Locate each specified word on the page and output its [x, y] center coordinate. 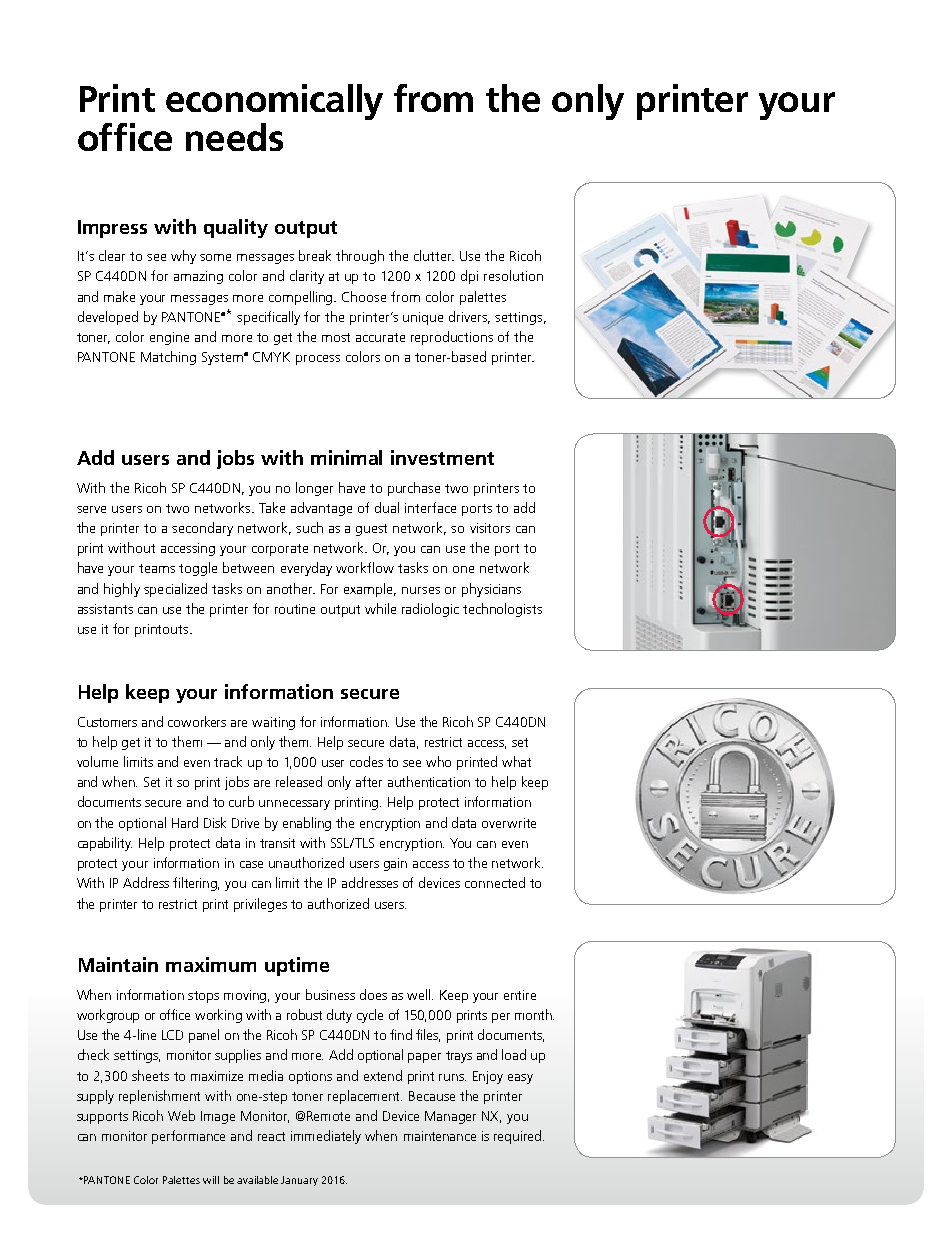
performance [188, 1137]
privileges [260, 905]
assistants [105, 609]
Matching [168, 358]
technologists [502, 610]
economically [274, 102]
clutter [434, 255]
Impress [112, 229]
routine [295, 609]
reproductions [452, 338]
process [318, 360]
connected [495, 882]
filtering [196, 884]
